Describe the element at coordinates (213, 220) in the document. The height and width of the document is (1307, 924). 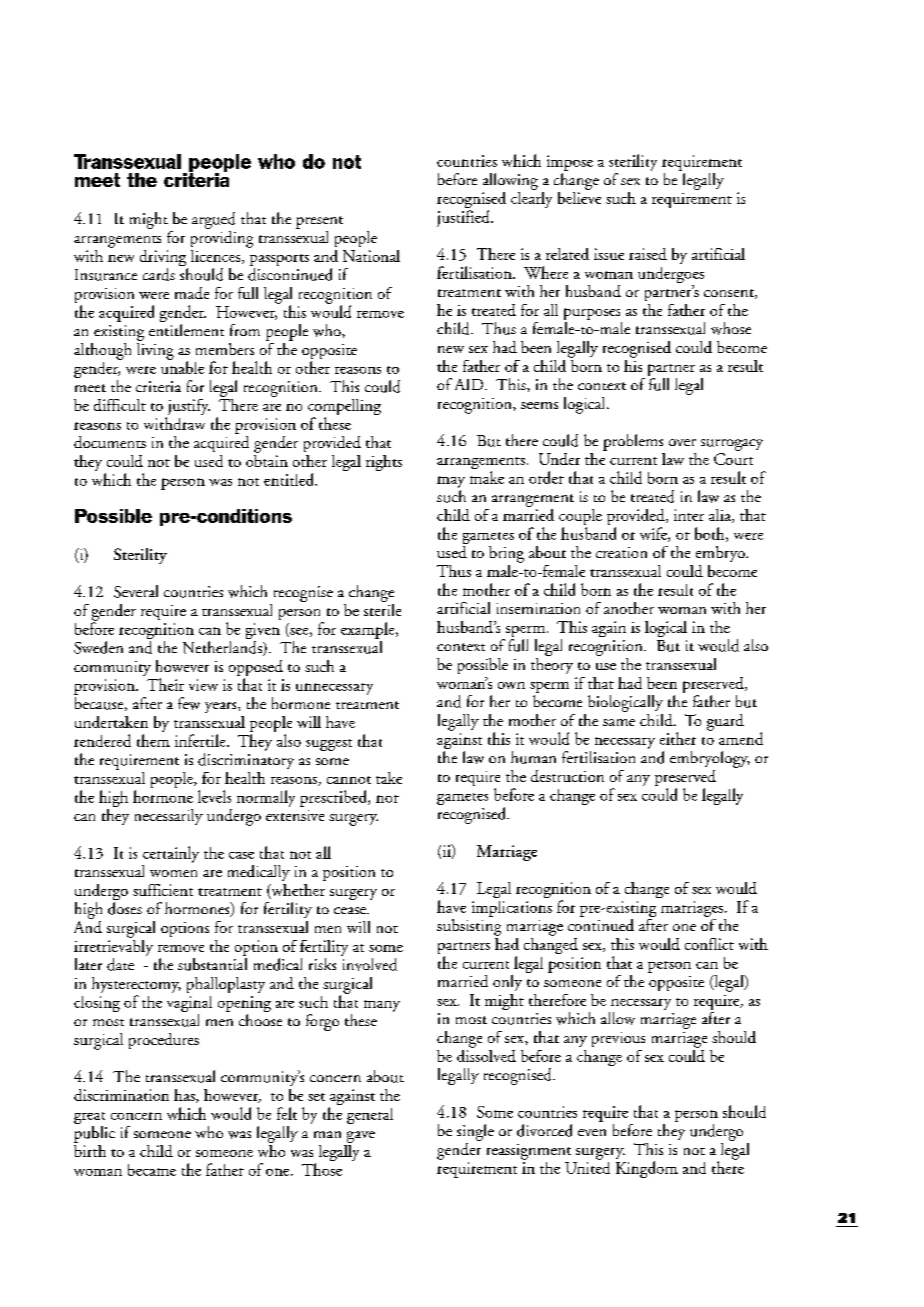
I see `argued` at that location.
